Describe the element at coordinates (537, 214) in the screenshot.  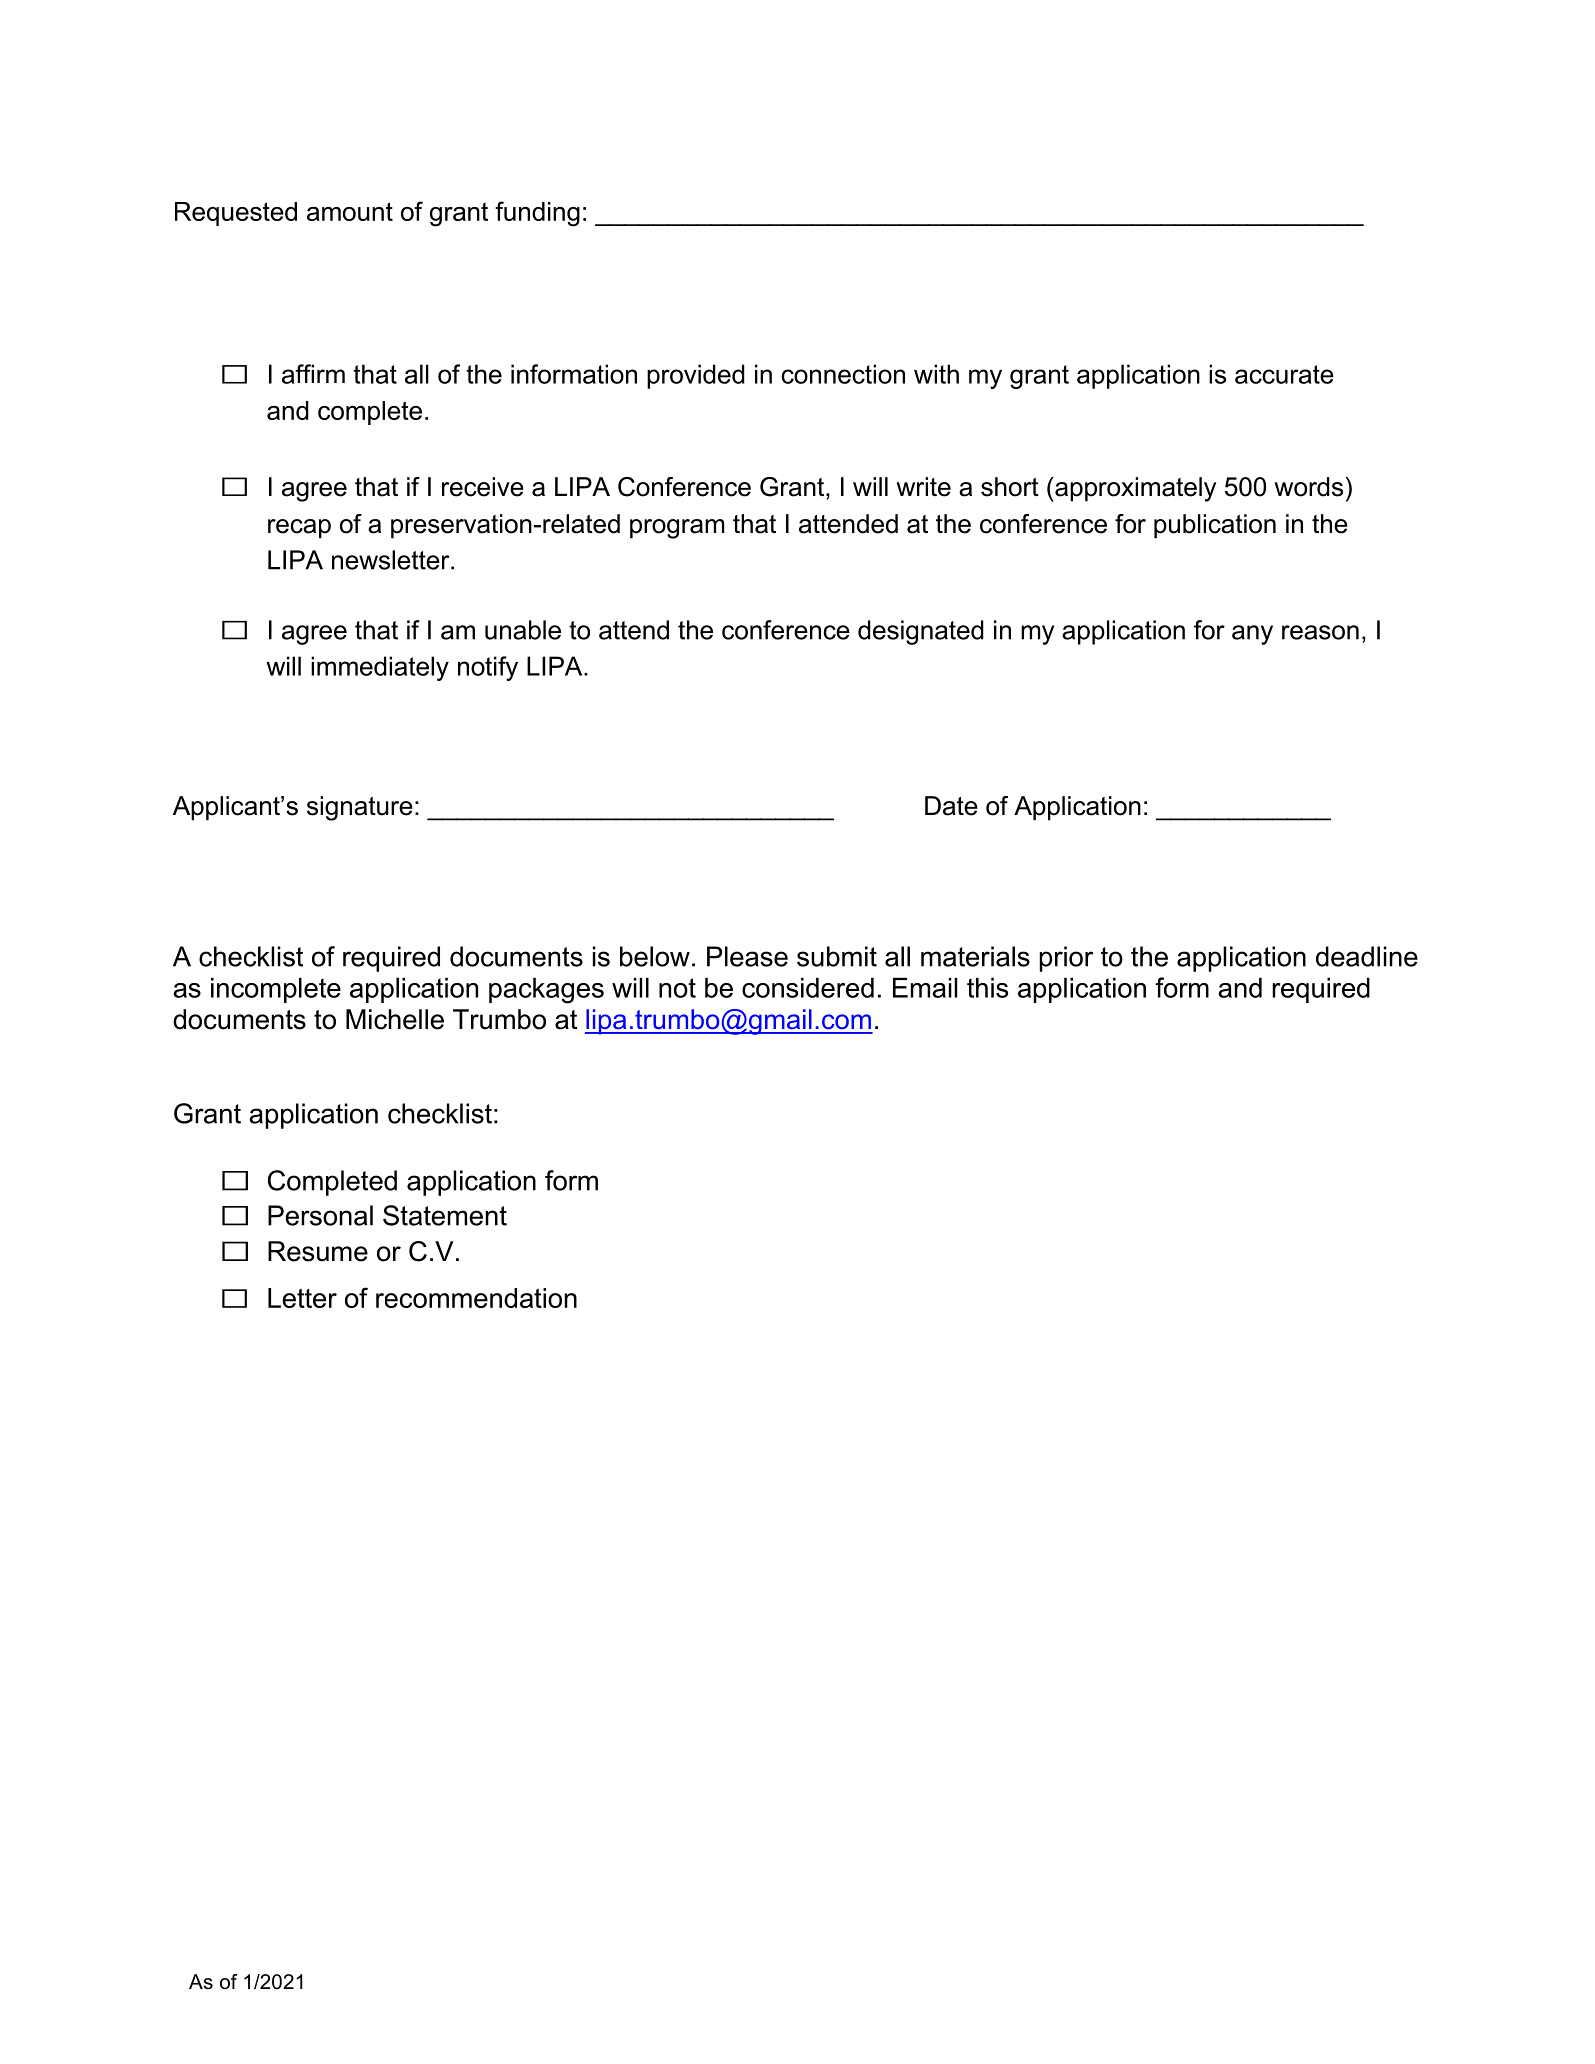
I see `funding` at that location.
